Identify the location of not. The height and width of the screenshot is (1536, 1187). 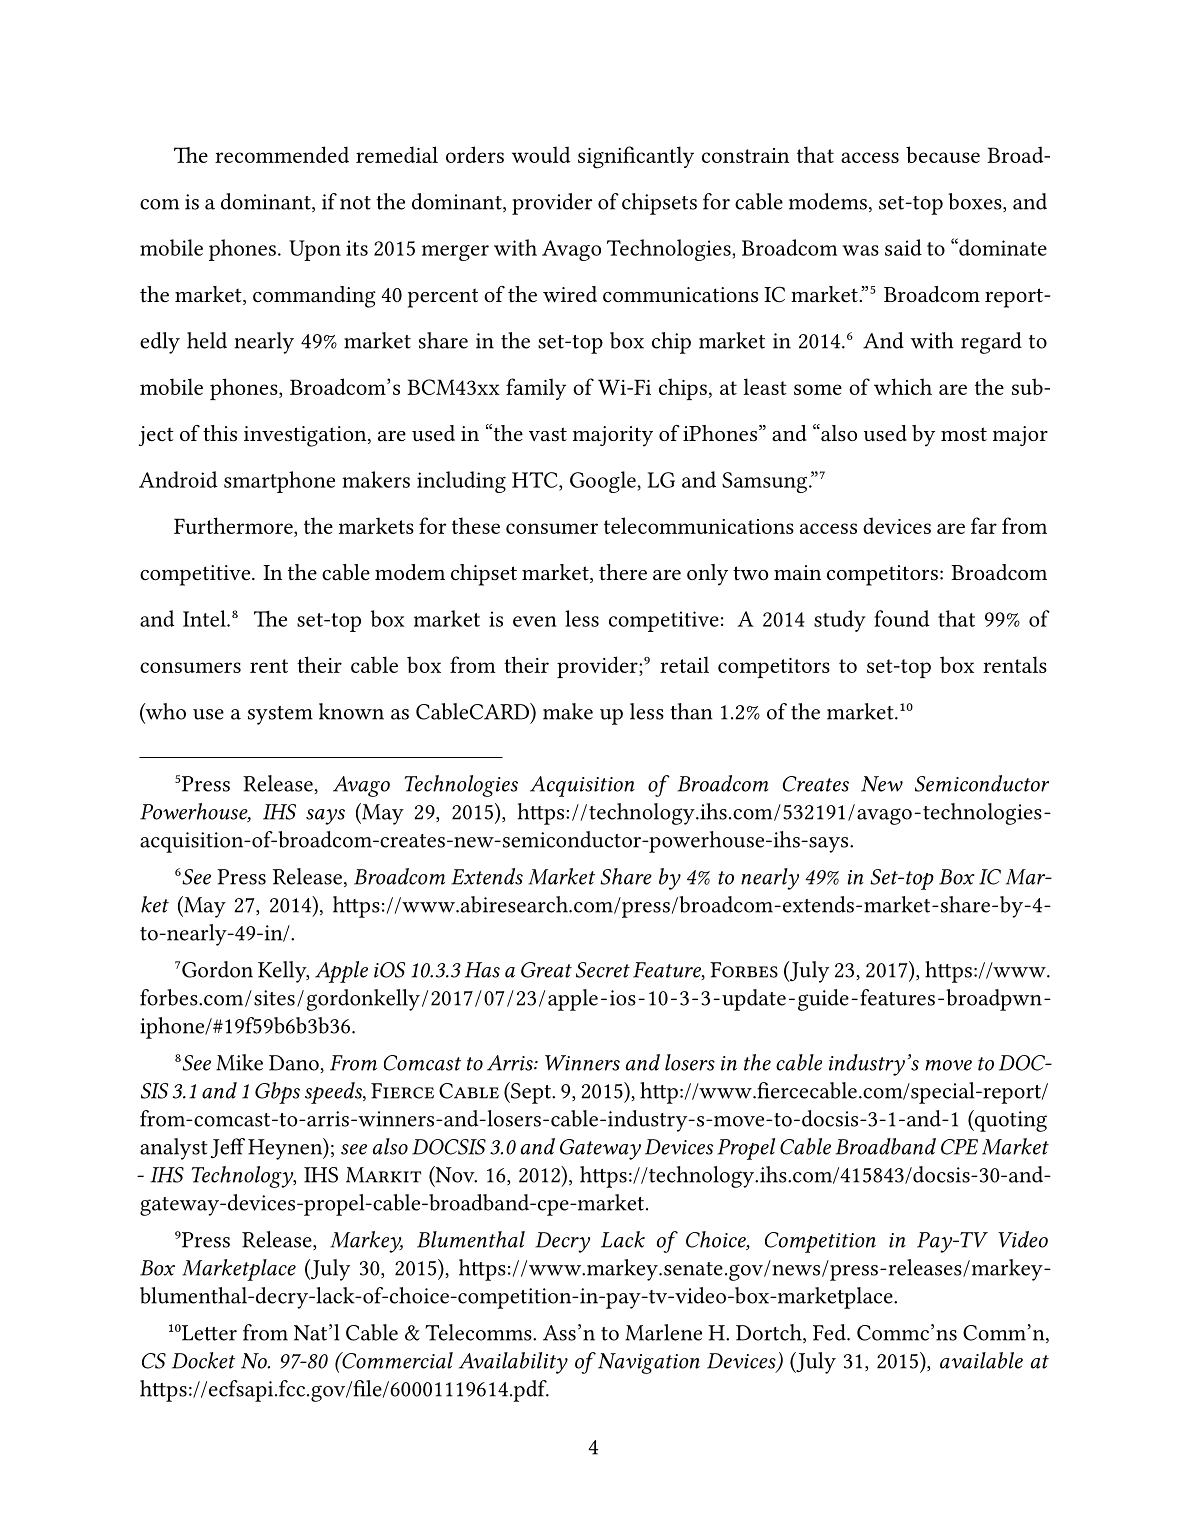
(355, 203).
